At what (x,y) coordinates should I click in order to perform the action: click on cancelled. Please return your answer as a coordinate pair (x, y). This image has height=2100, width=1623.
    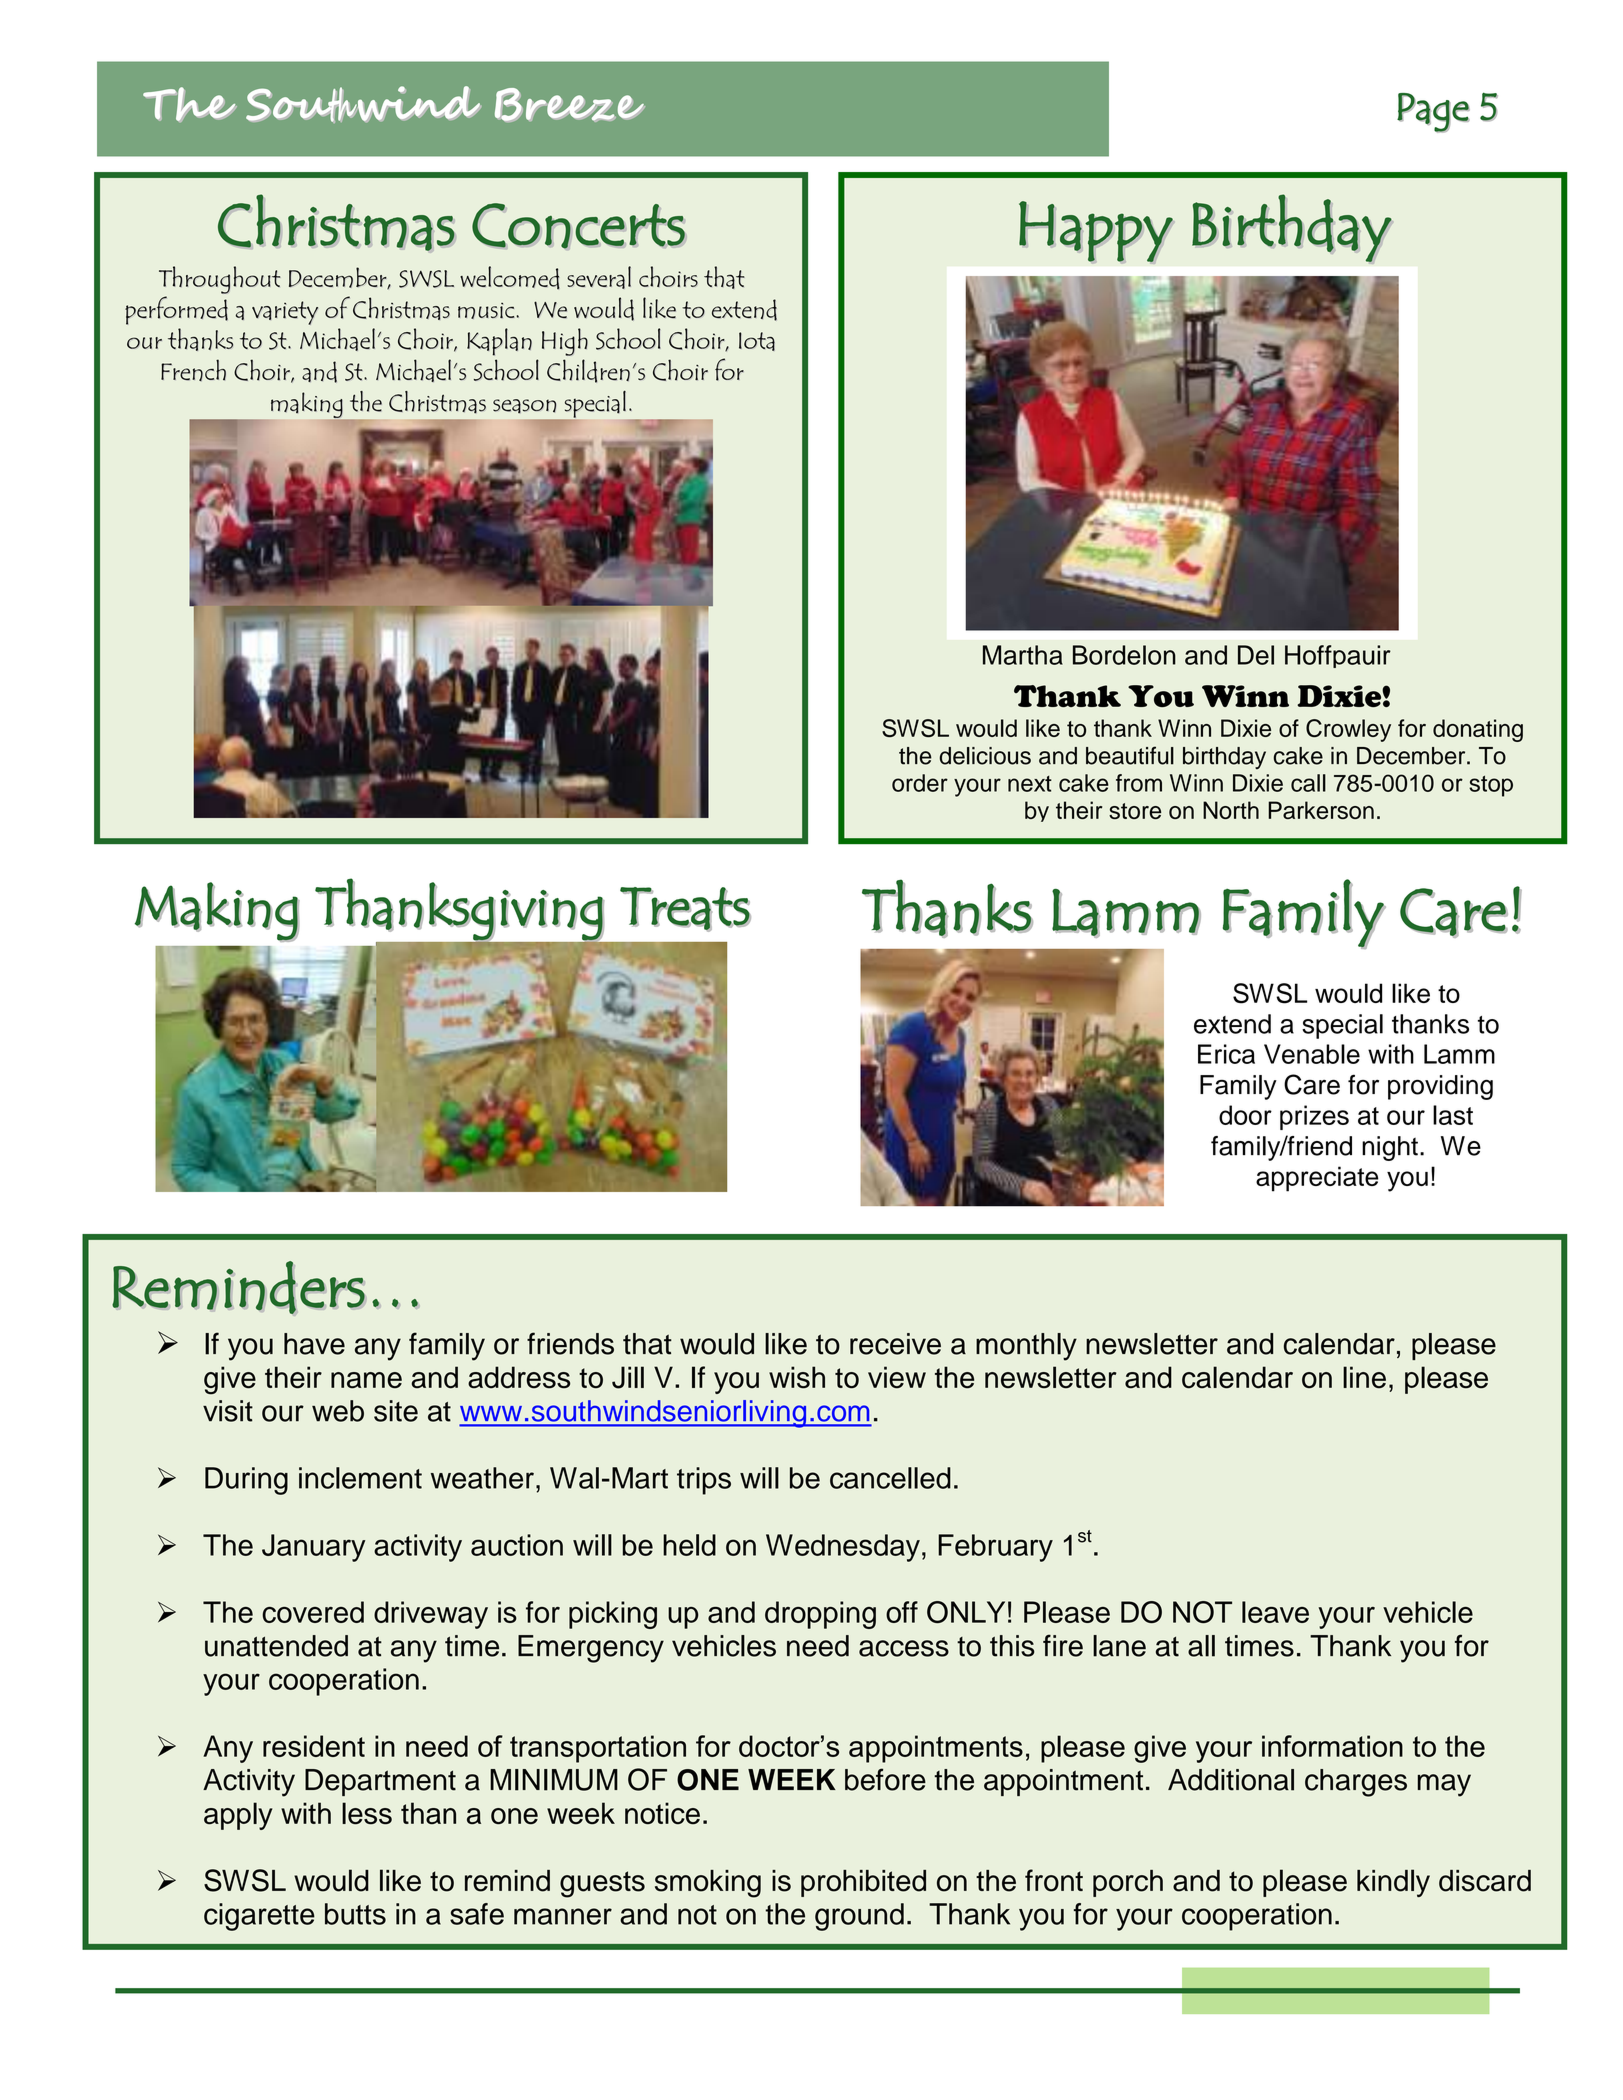
    Looking at the image, I should click on (890, 1478).
